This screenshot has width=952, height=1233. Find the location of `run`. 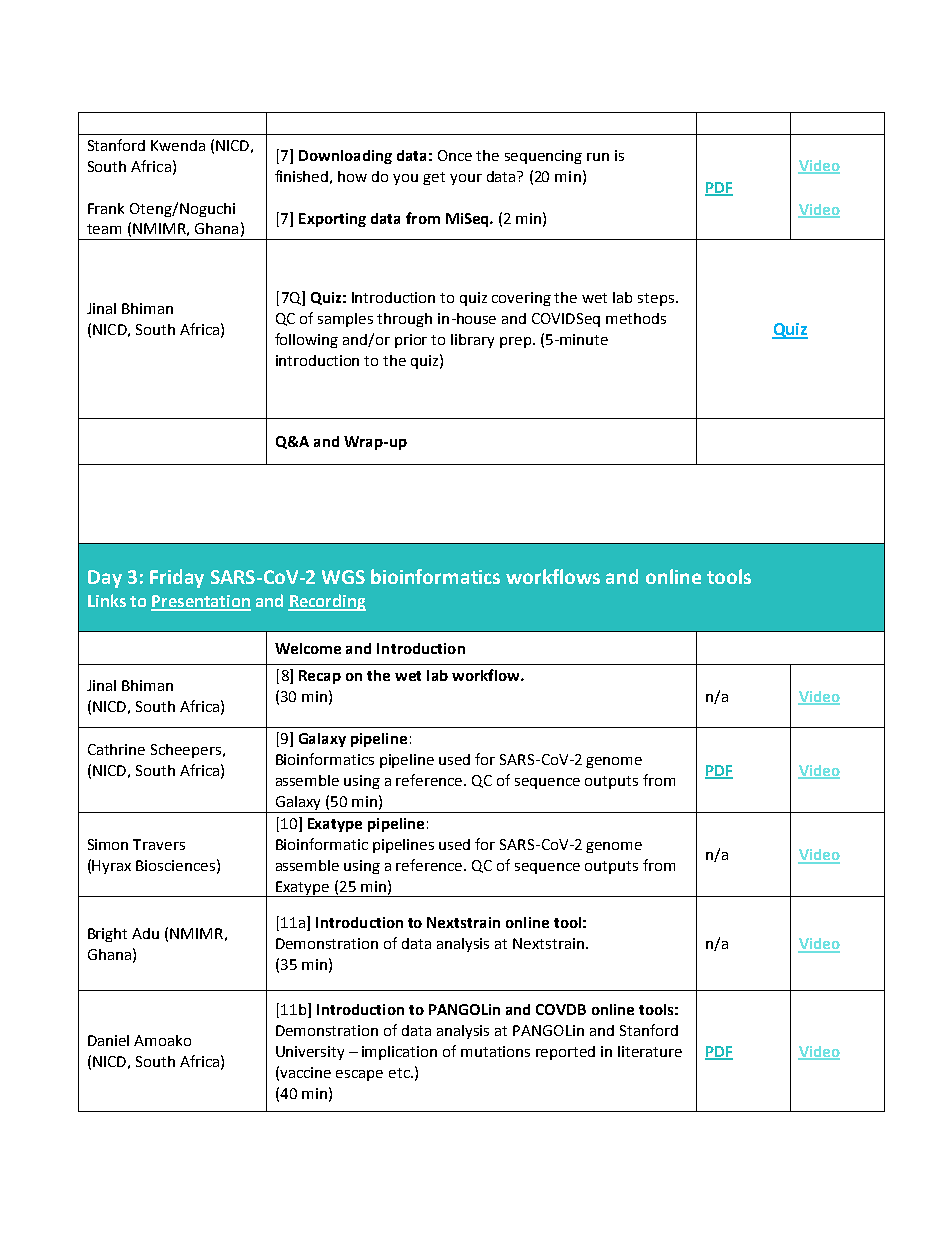

run is located at coordinates (598, 157).
